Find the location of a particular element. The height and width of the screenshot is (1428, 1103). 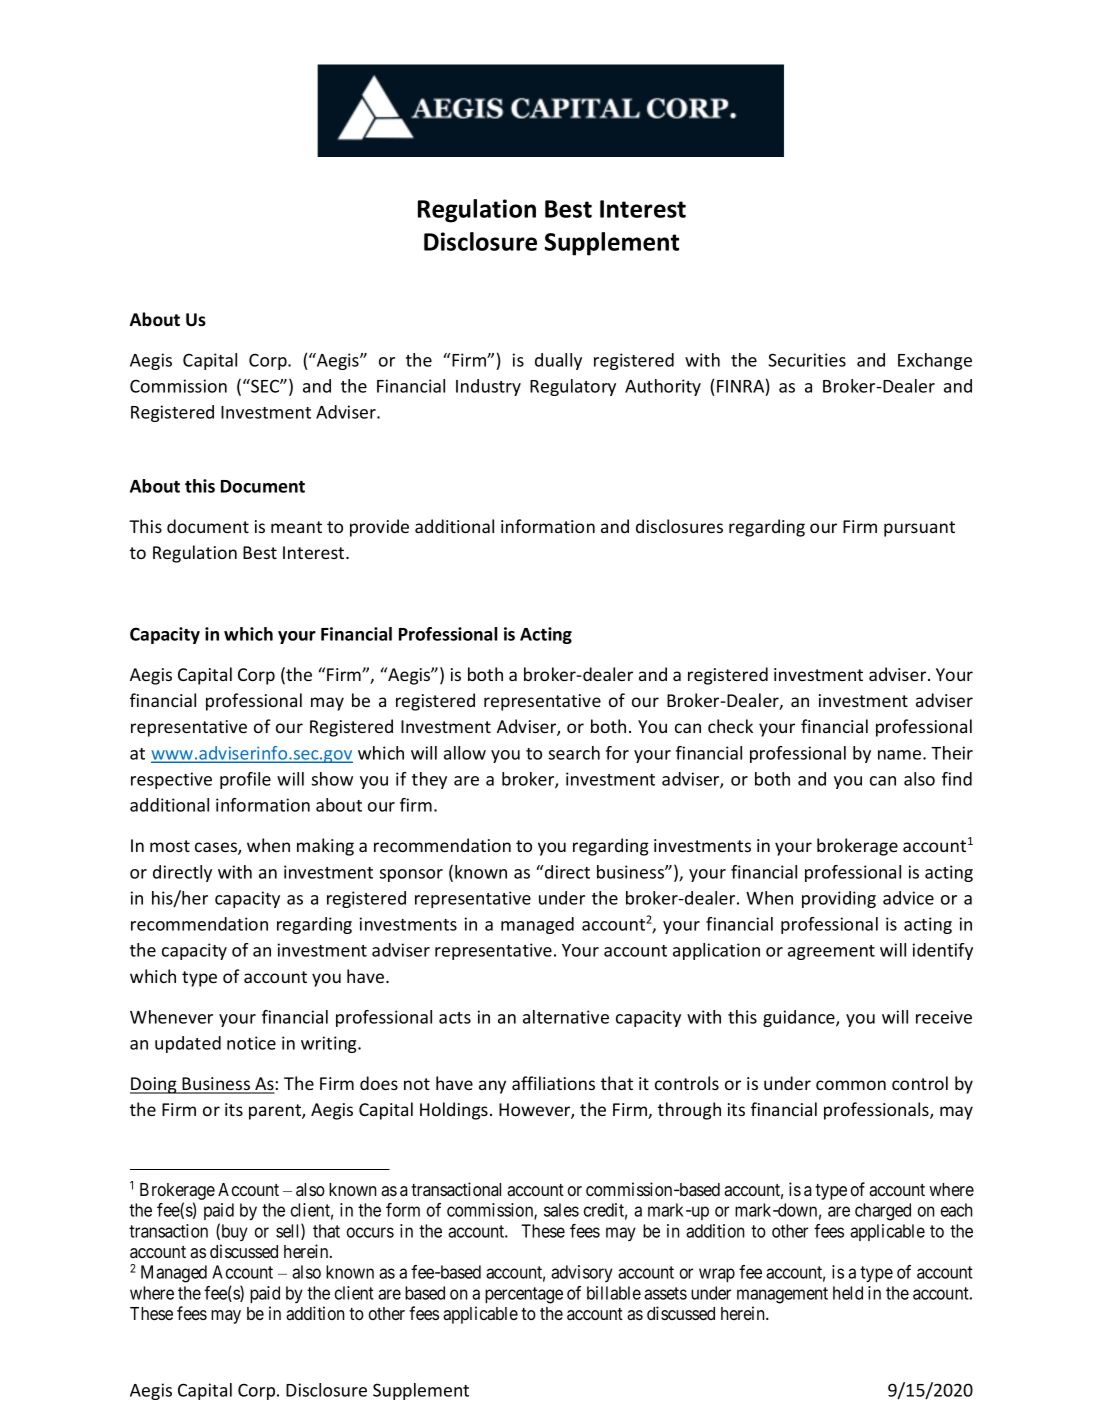

Industry is located at coordinates (488, 387).
